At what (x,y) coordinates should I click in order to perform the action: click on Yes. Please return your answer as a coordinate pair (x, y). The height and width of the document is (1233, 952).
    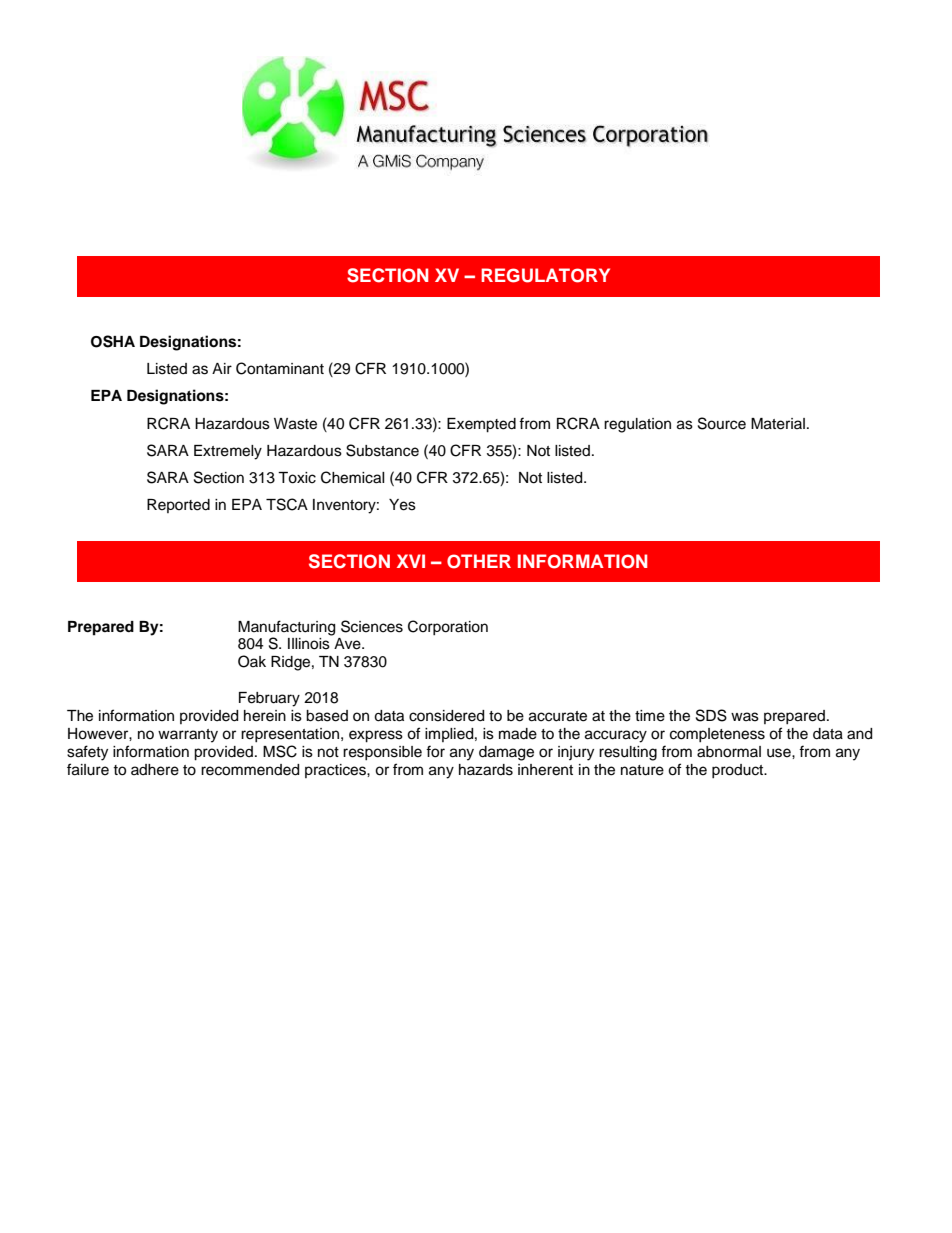
    Looking at the image, I should click on (402, 505).
